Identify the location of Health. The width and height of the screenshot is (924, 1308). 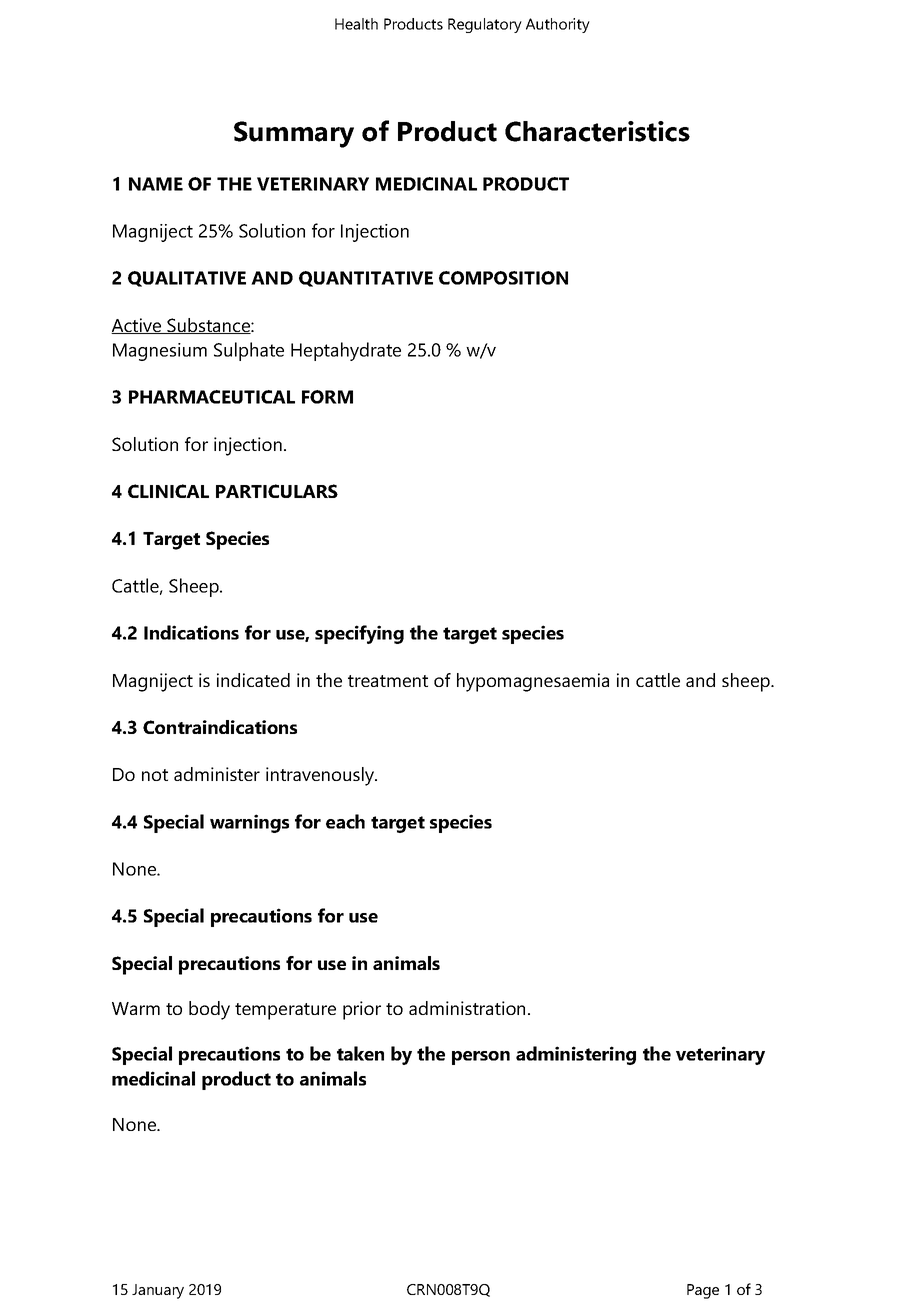
(356, 24).
